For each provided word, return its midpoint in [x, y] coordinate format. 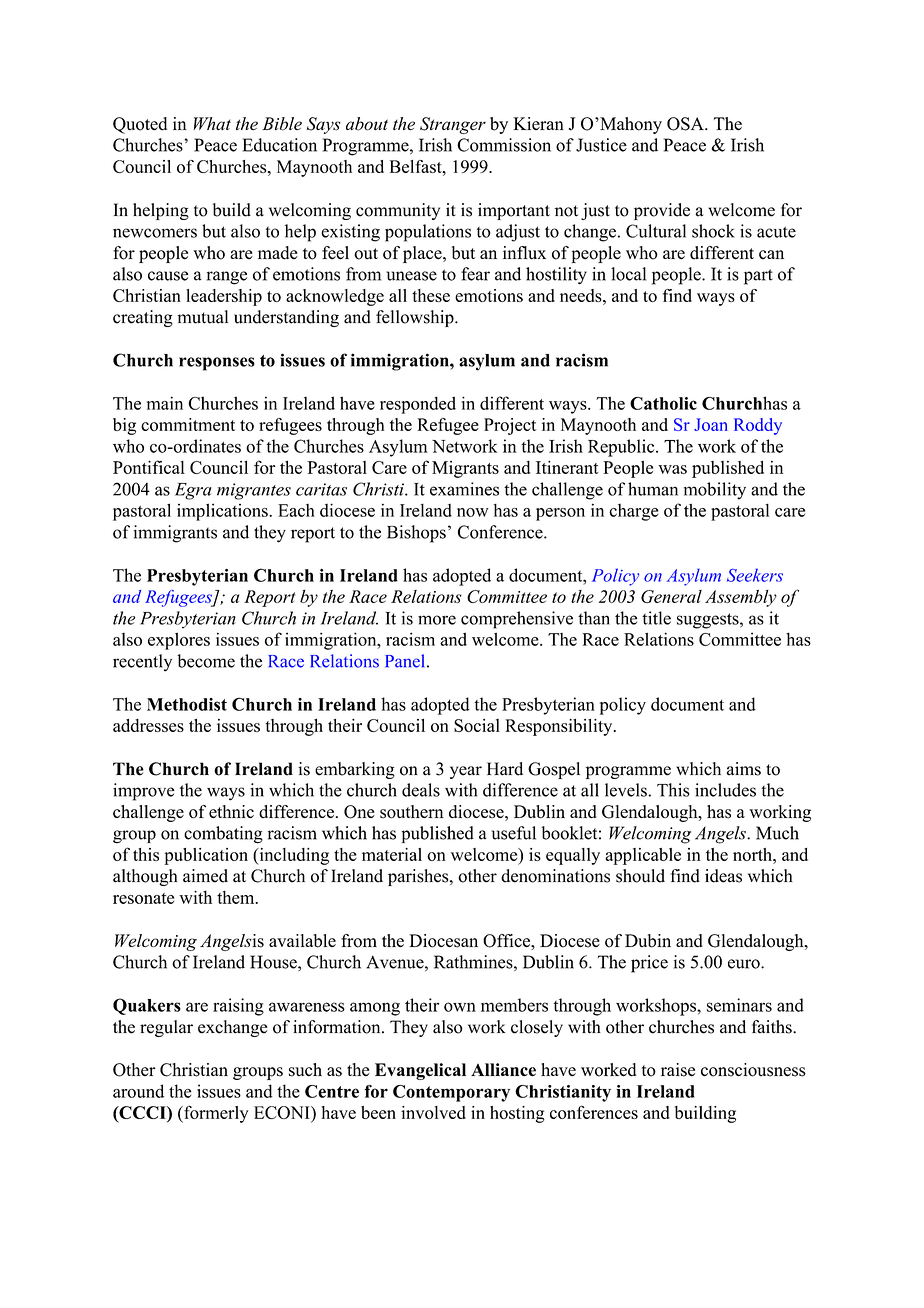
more [437, 620]
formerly [215, 1114]
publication [206, 856]
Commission [504, 145]
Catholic [663, 403]
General [671, 596]
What [212, 123]
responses [217, 364]
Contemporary [451, 1093]
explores [179, 641]
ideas [723, 876]
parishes [419, 877]
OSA [686, 124]
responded [418, 405]
